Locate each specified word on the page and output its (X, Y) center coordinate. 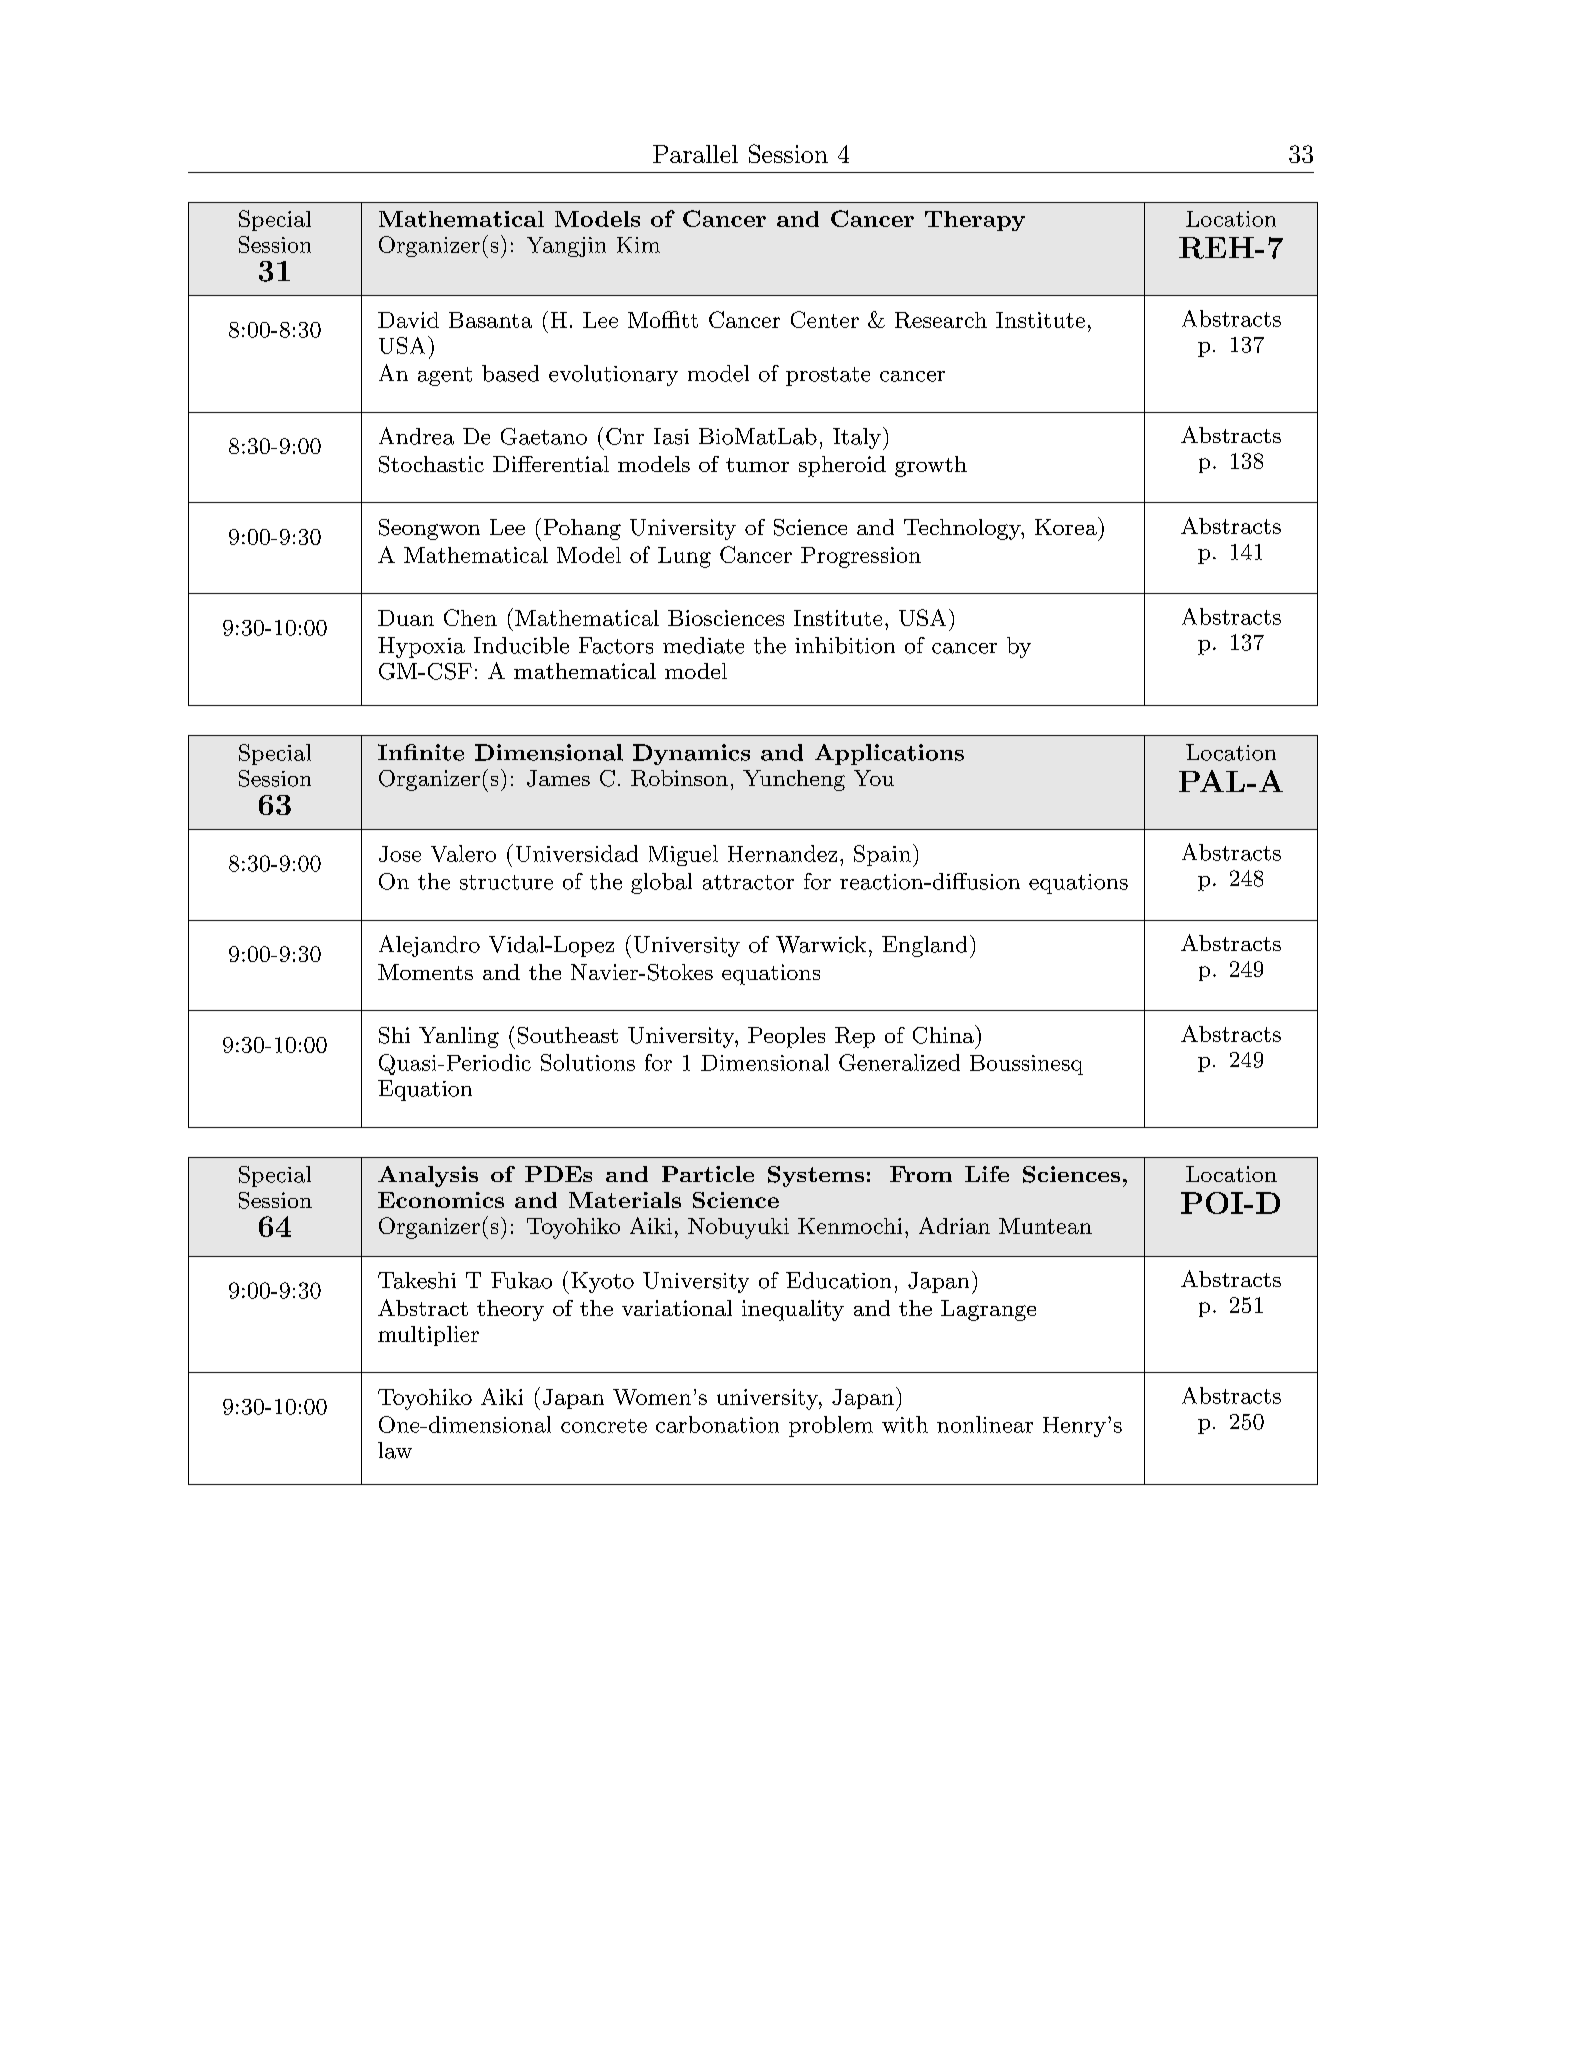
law (395, 1450)
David (408, 320)
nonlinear (985, 1424)
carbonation (717, 1424)
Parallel (695, 154)
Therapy (975, 221)
